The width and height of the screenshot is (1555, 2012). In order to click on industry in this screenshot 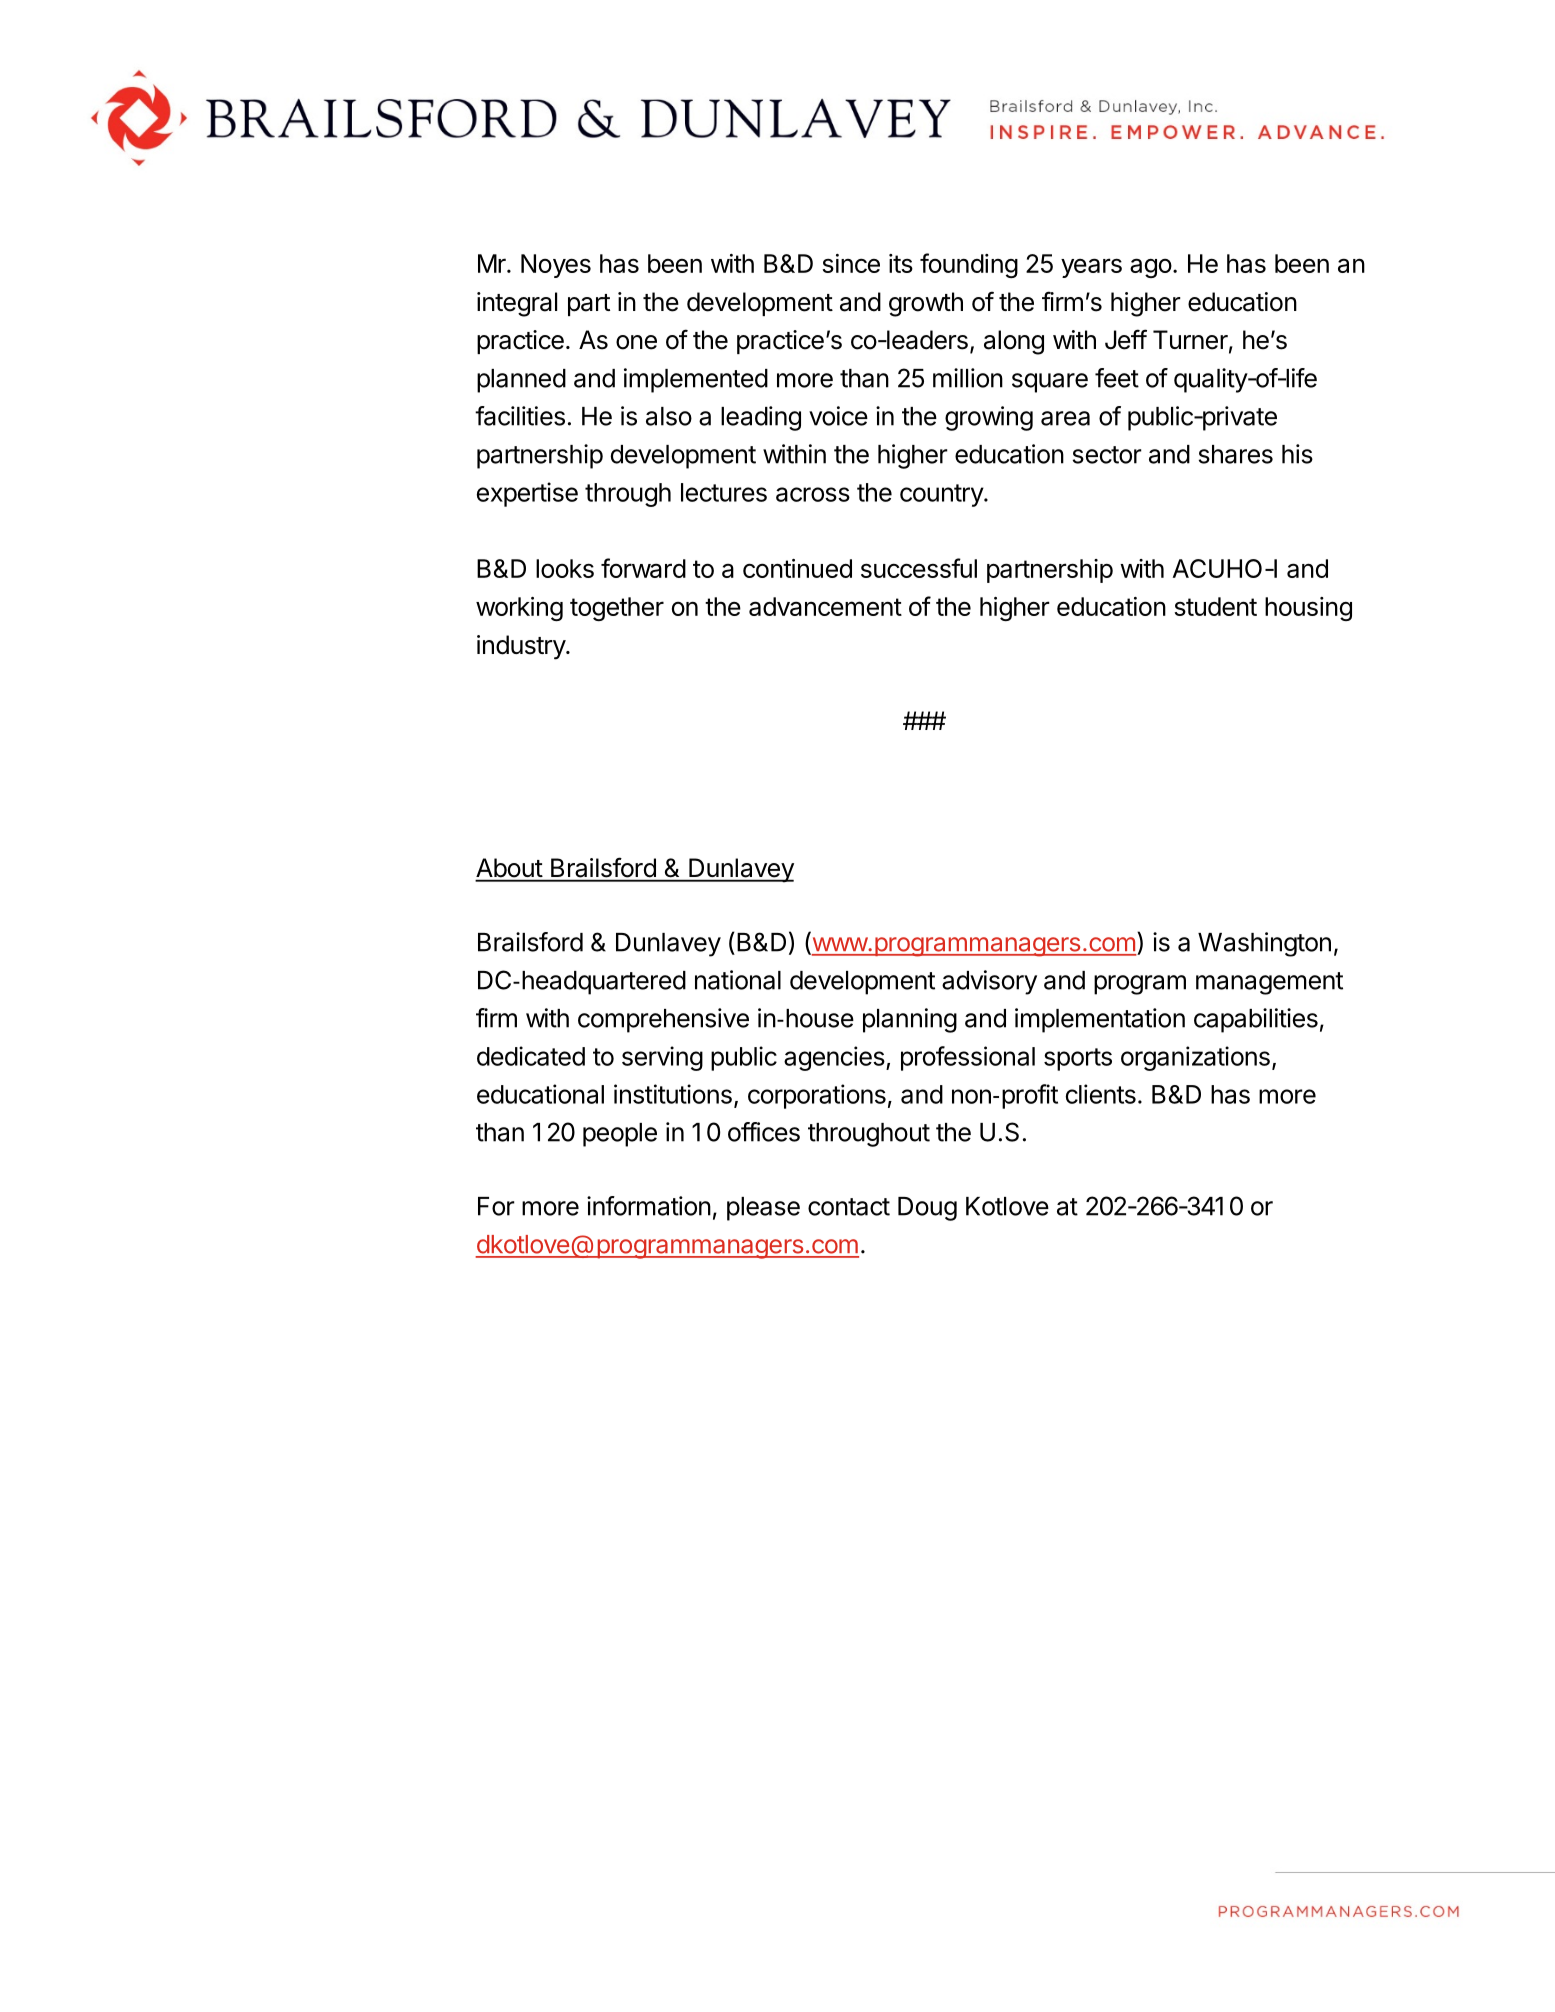, I will do `click(522, 647)`.
